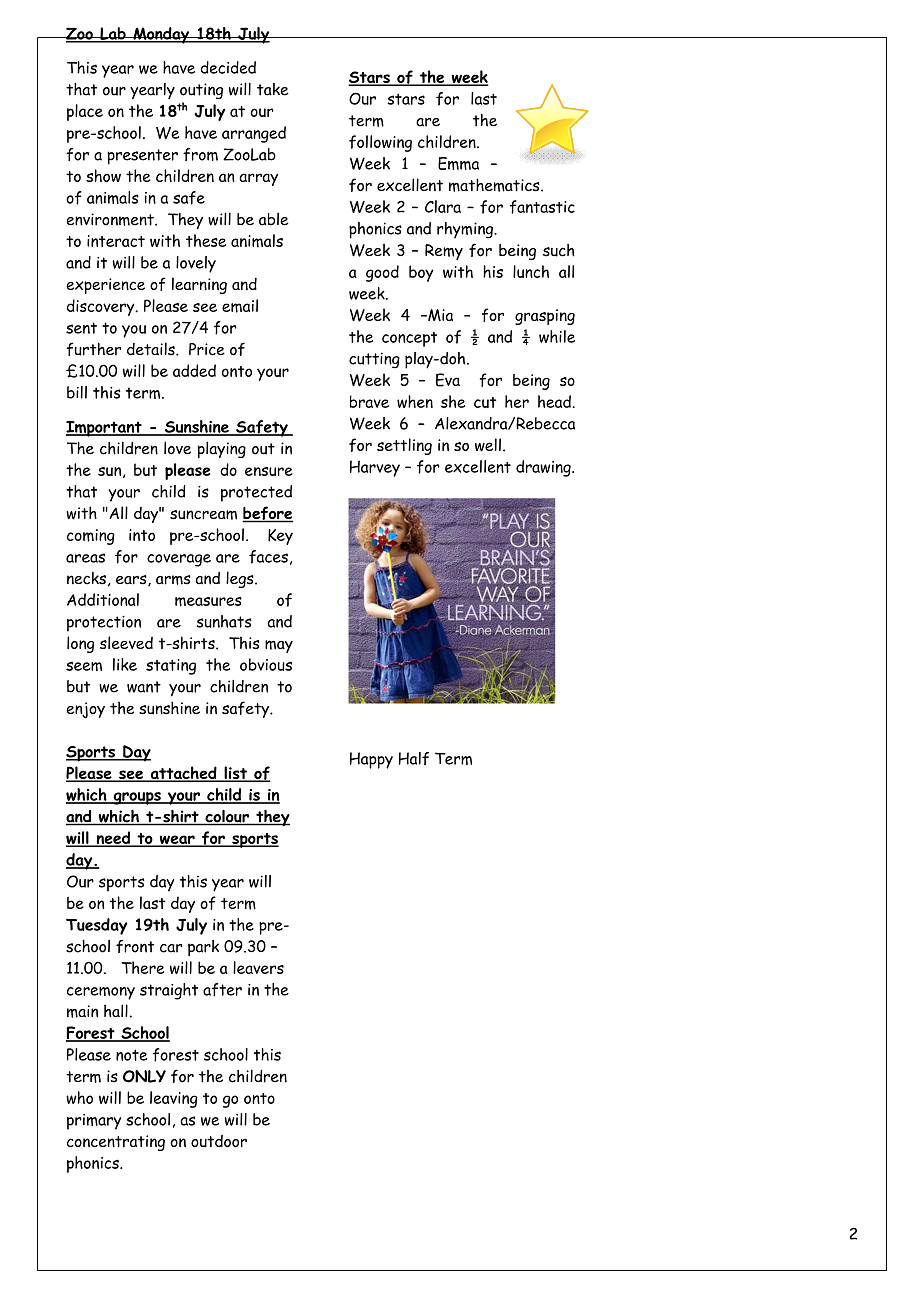 This screenshot has width=924, height=1308. I want to click on ears, so click(132, 580).
